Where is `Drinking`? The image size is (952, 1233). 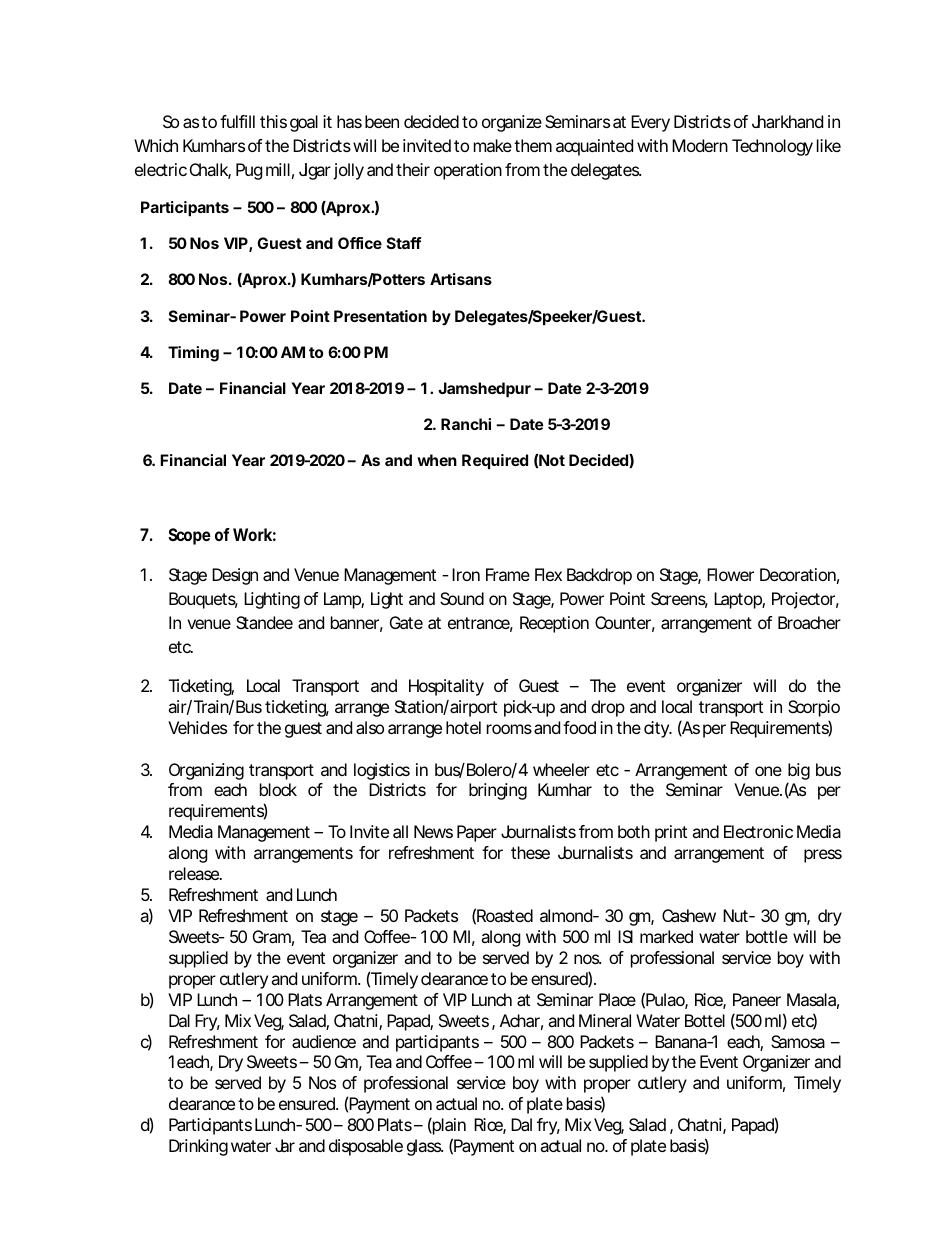 Drinking is located at coordinates (198, 1147).
